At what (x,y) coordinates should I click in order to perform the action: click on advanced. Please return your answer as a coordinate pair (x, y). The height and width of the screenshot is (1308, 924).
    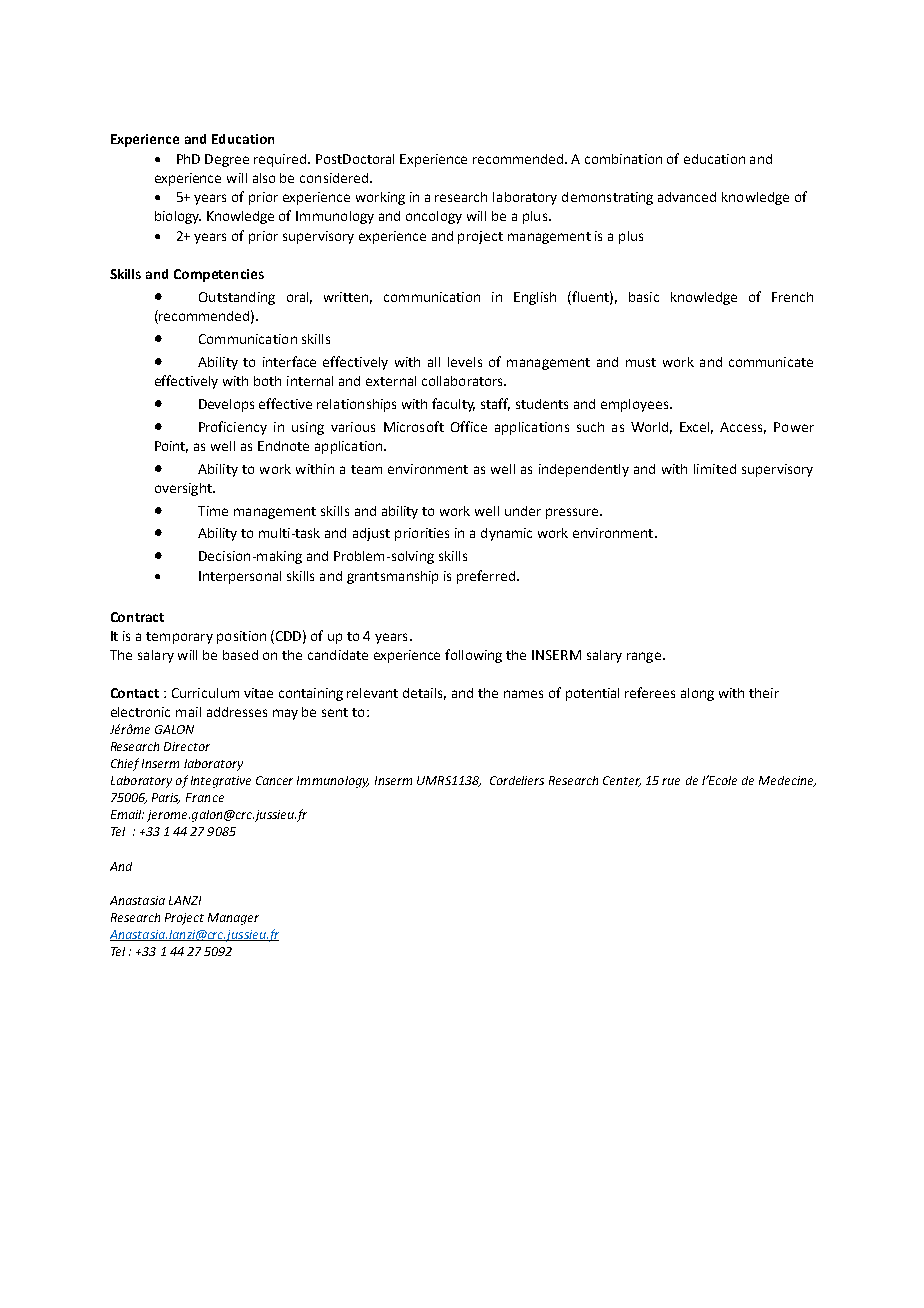
    Looking at the image, I should click on (687, 197).
